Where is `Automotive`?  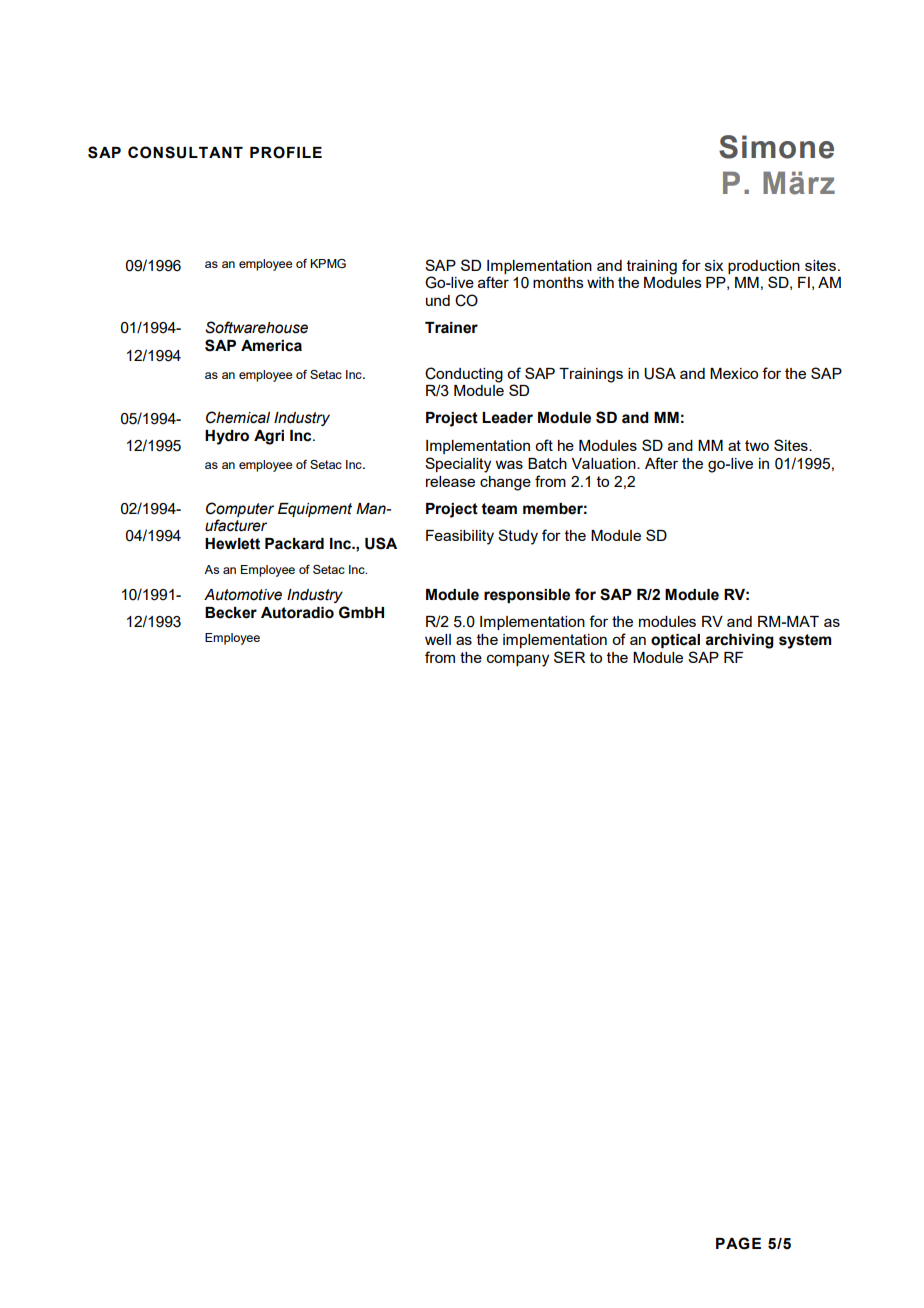 Automotive is located at coordinates (243, 595).
